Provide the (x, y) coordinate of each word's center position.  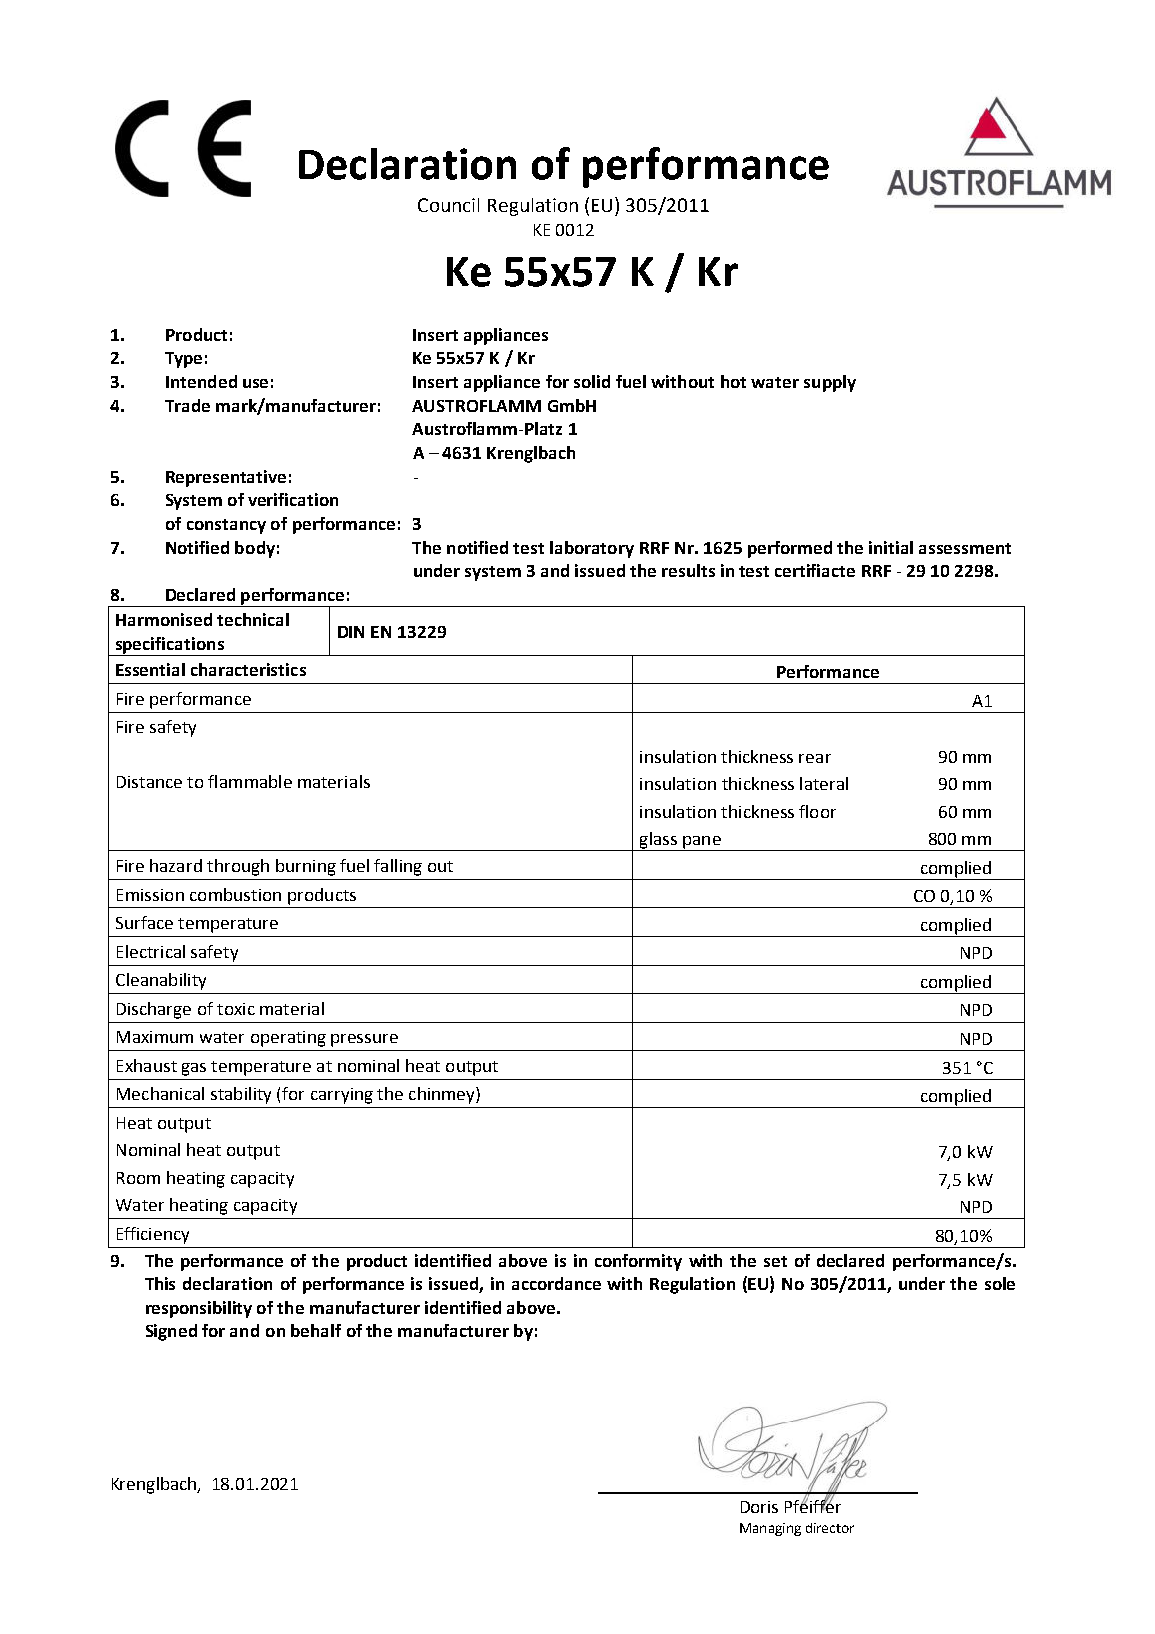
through (238, 867)
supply (830, 383)
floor (817, 811)
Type (183, 360)
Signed (171, 1332)
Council (448, 205)
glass (658, 841)
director (830, 1528)
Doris (759, 1507)
